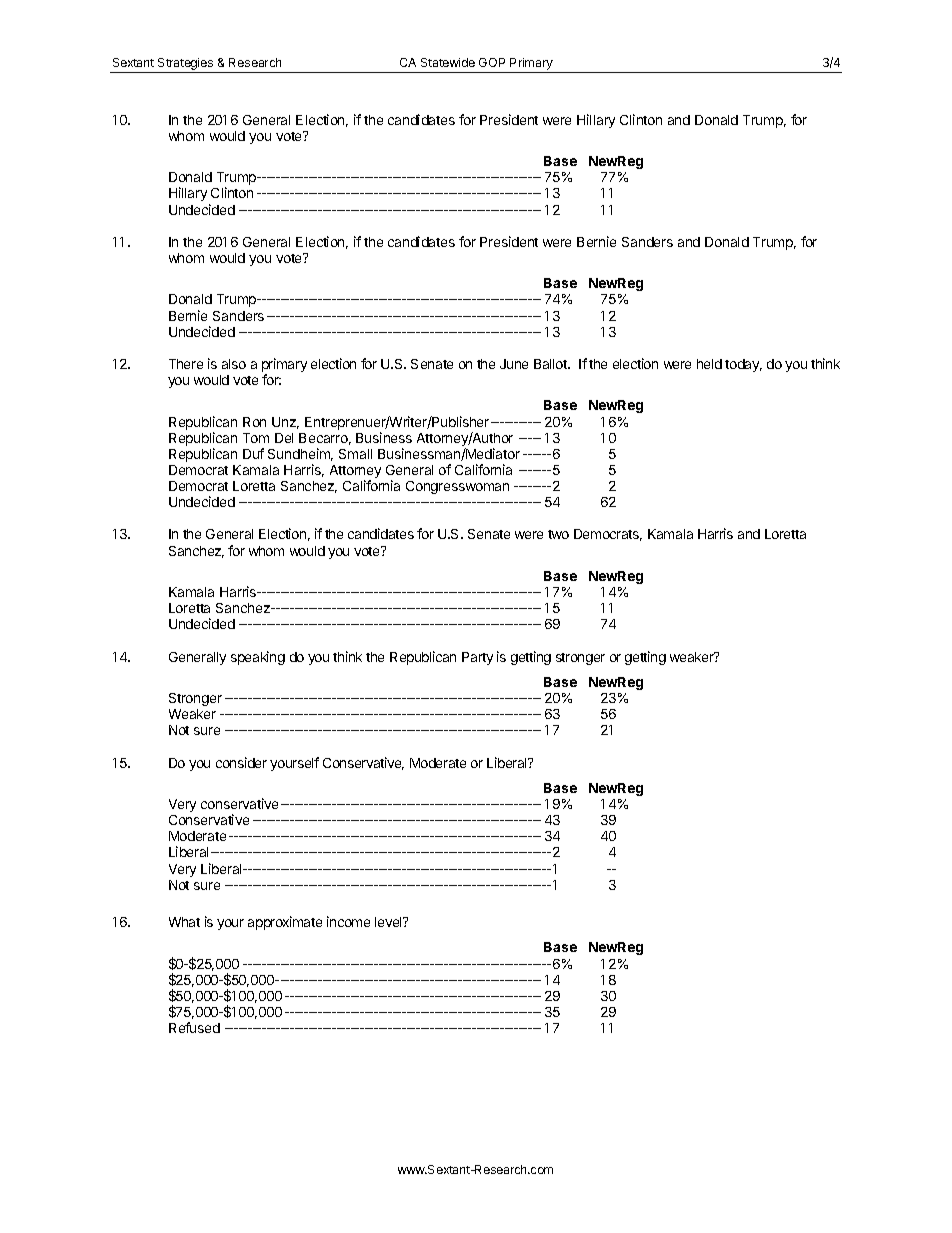  What do you see at coordinates (234, 364) in the screenshot?
I see `also` at bounding box center [234, 364].
